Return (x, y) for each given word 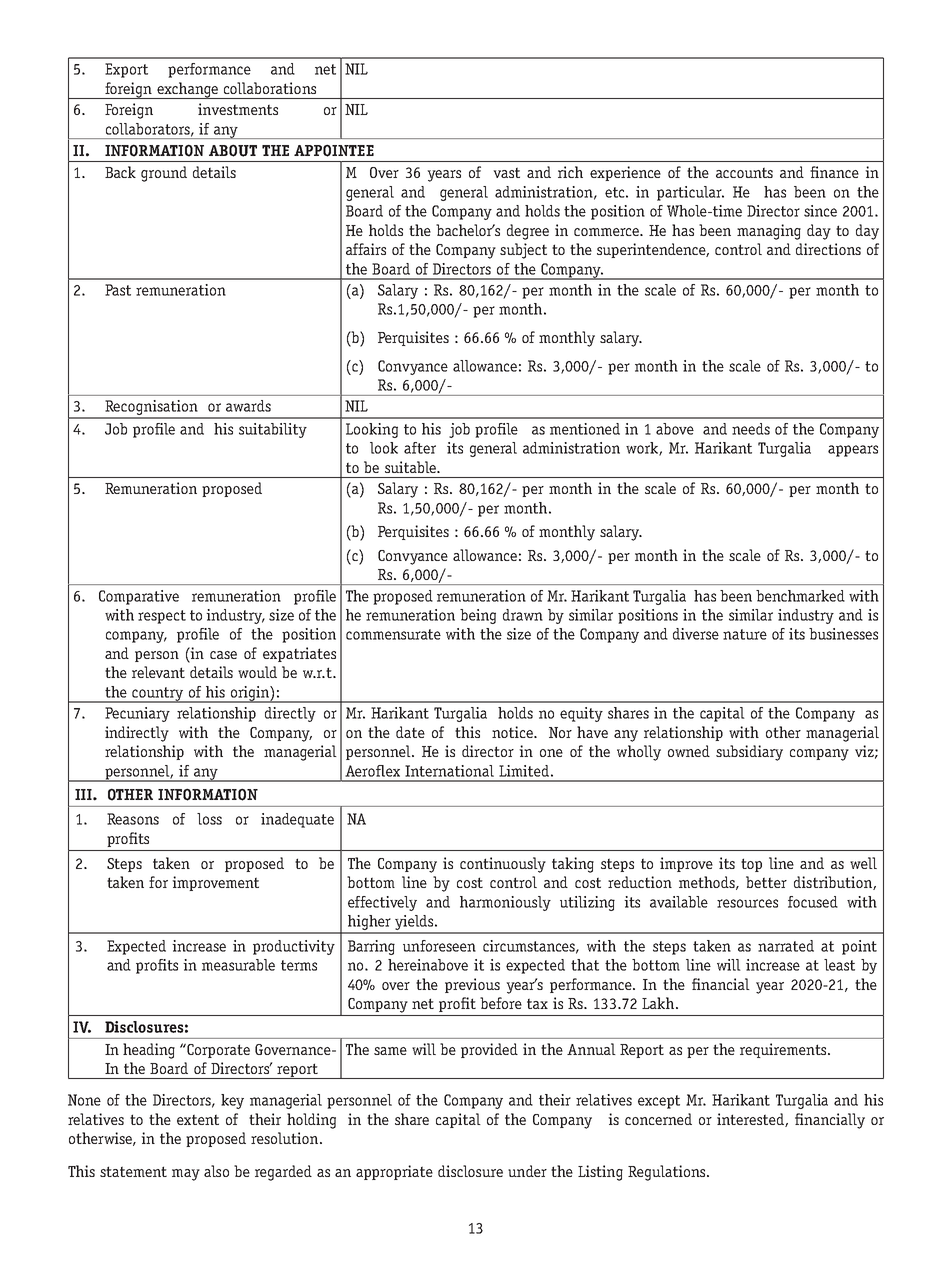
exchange (187, 90)
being (478, 616)
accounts (744, 172)
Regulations (668, 1173)
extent (198, 1119)
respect (162, 617)
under (527, 1171)
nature (745, 634)
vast (506, 172)
